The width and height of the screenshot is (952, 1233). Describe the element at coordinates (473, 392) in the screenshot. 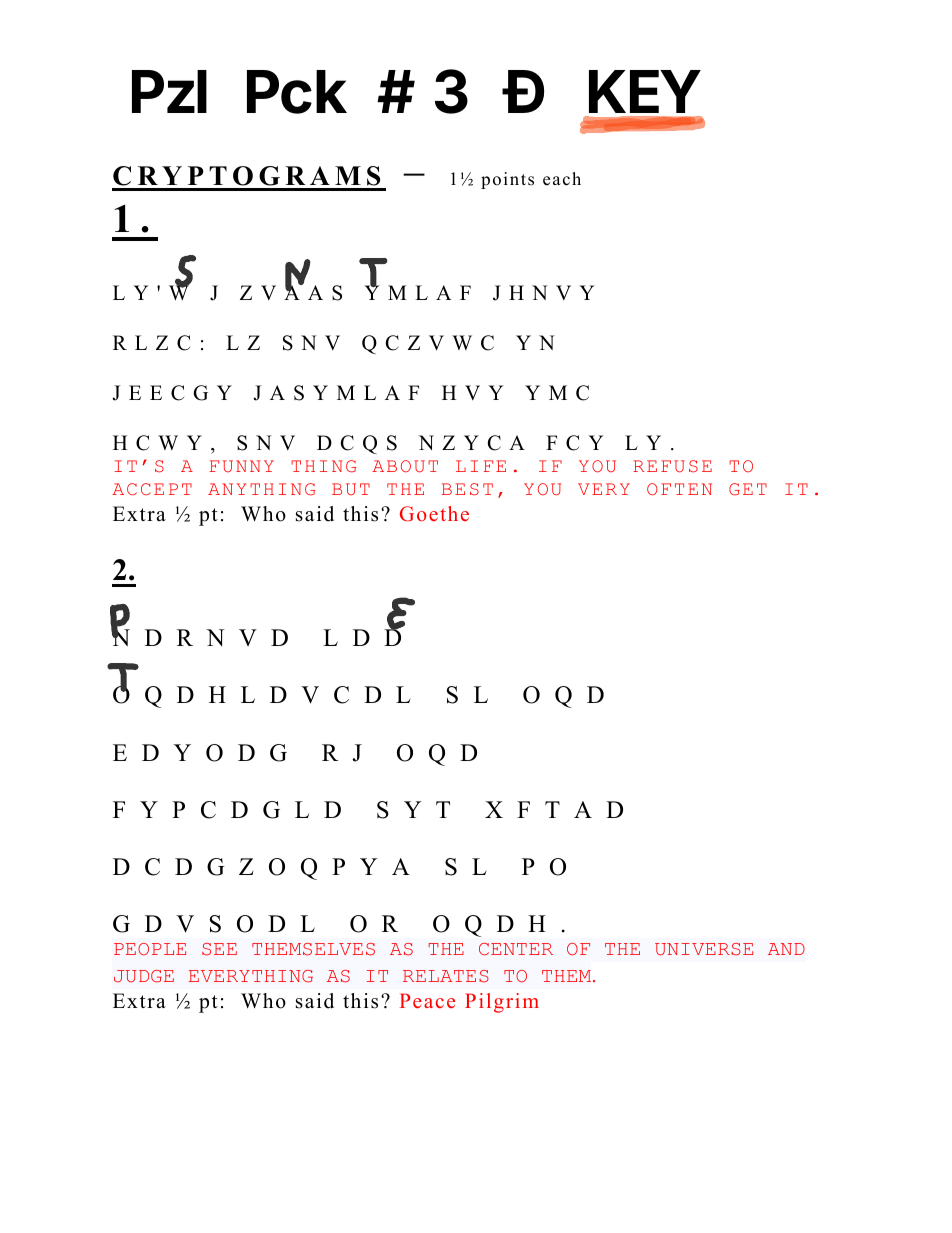

I see `HVY` at that location.
